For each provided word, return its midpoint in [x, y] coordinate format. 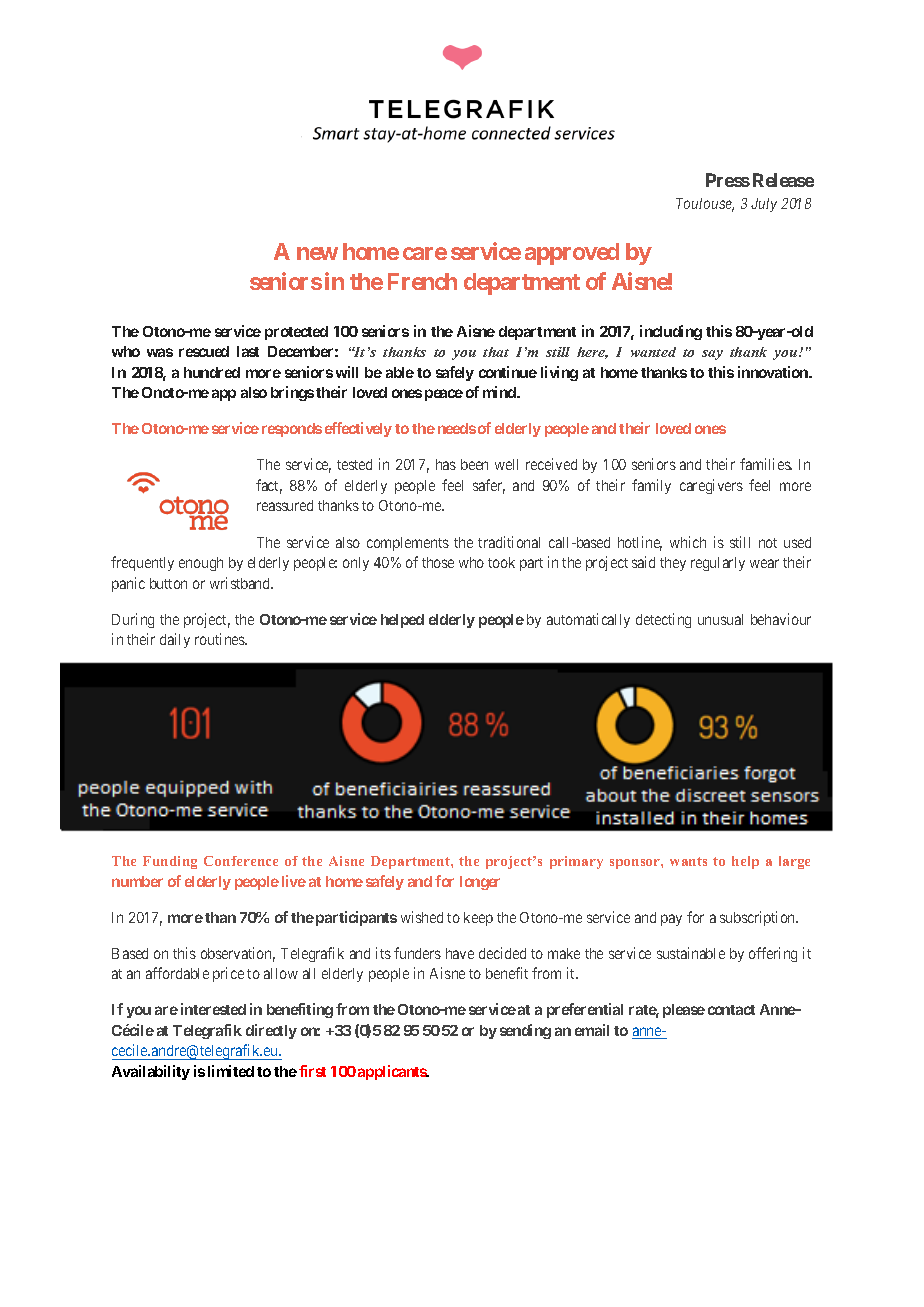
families [766, 464]
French [422, 281]
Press [728, 180]
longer [480, 883]
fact [269, 486]
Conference [241, 861]
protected [296, 333]
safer [489, 486]
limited [231, 1071]
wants [688, 861]
